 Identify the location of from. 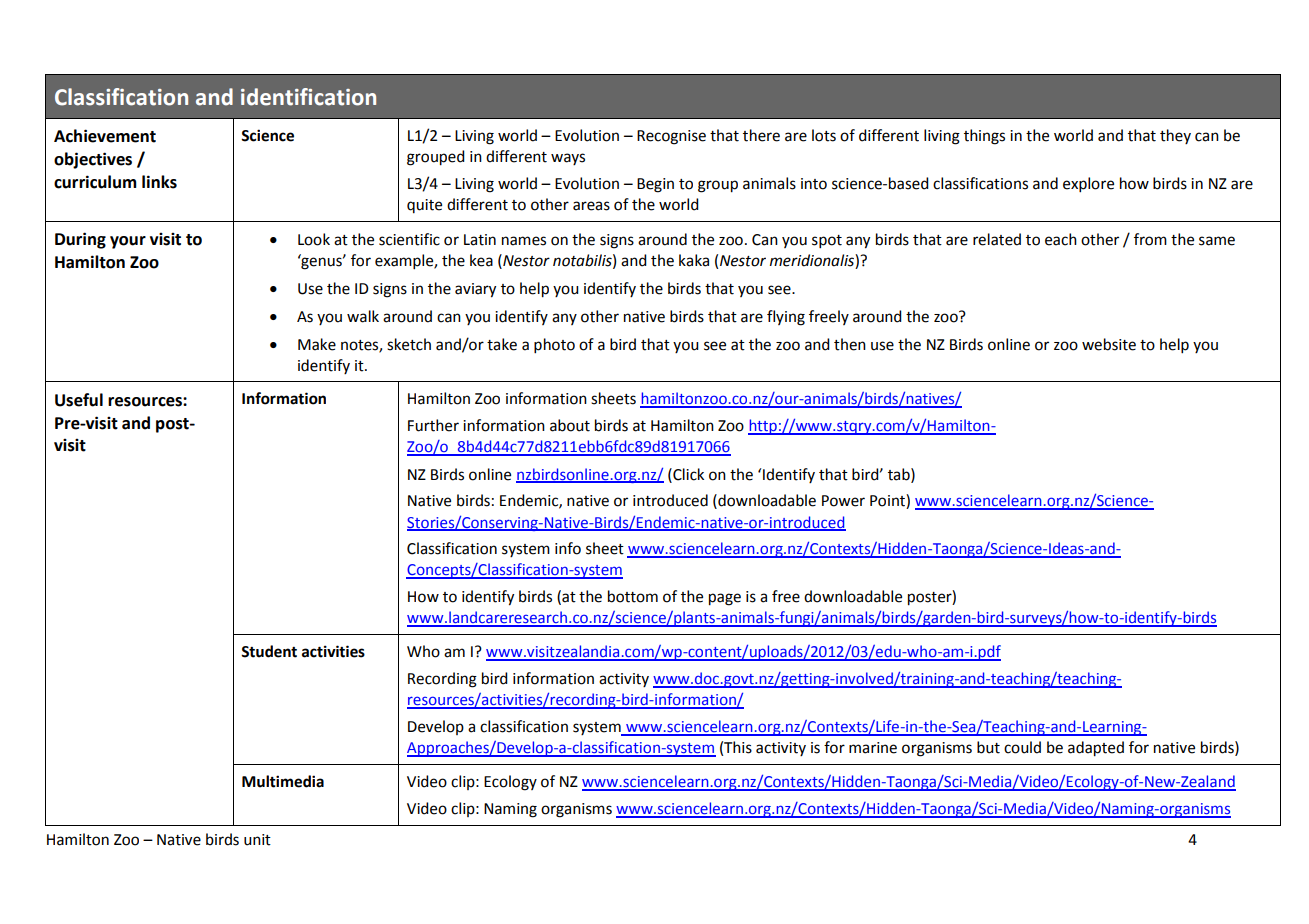
(1150, 239).
